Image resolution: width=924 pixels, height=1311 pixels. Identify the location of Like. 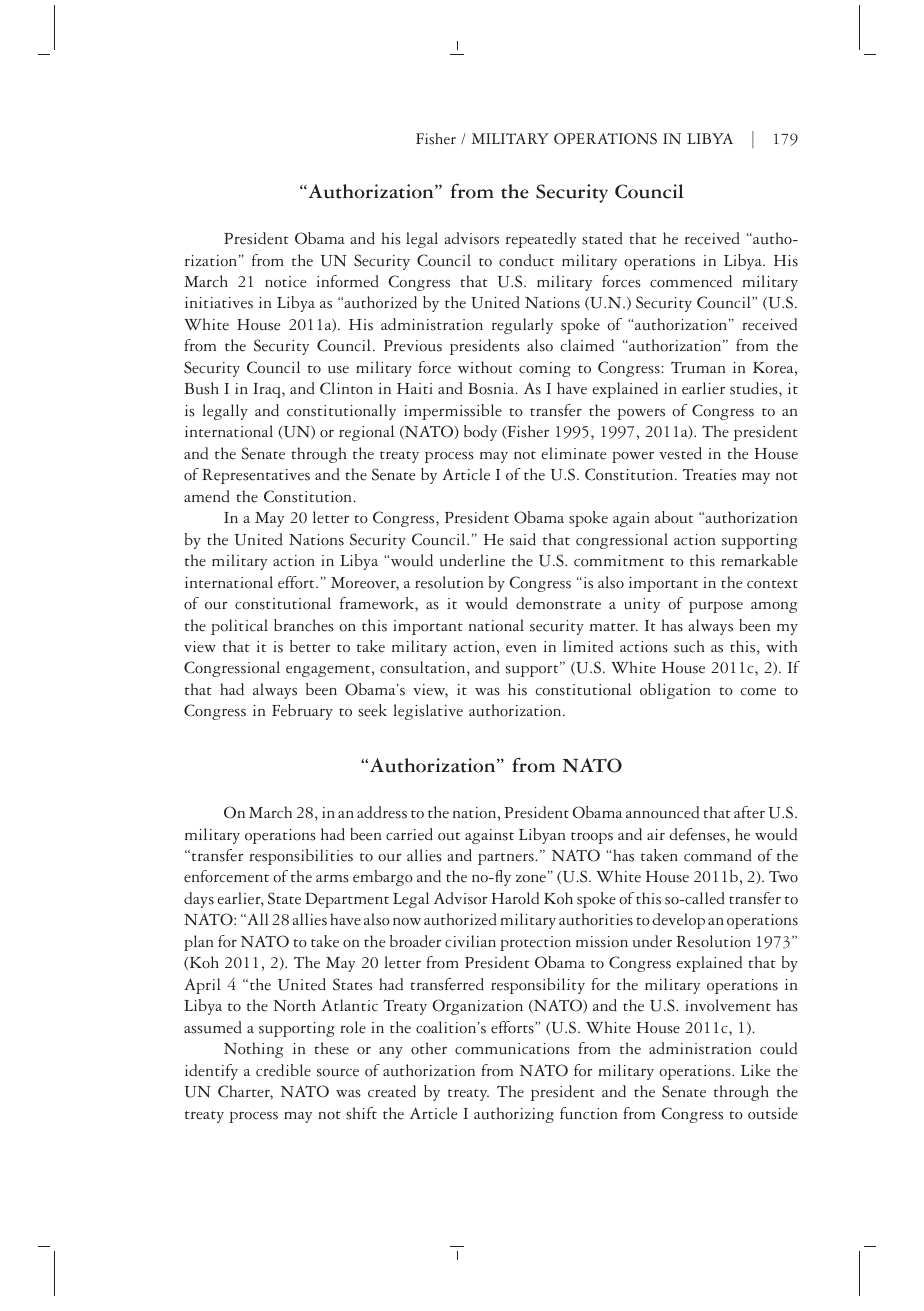
(755, 1070).
